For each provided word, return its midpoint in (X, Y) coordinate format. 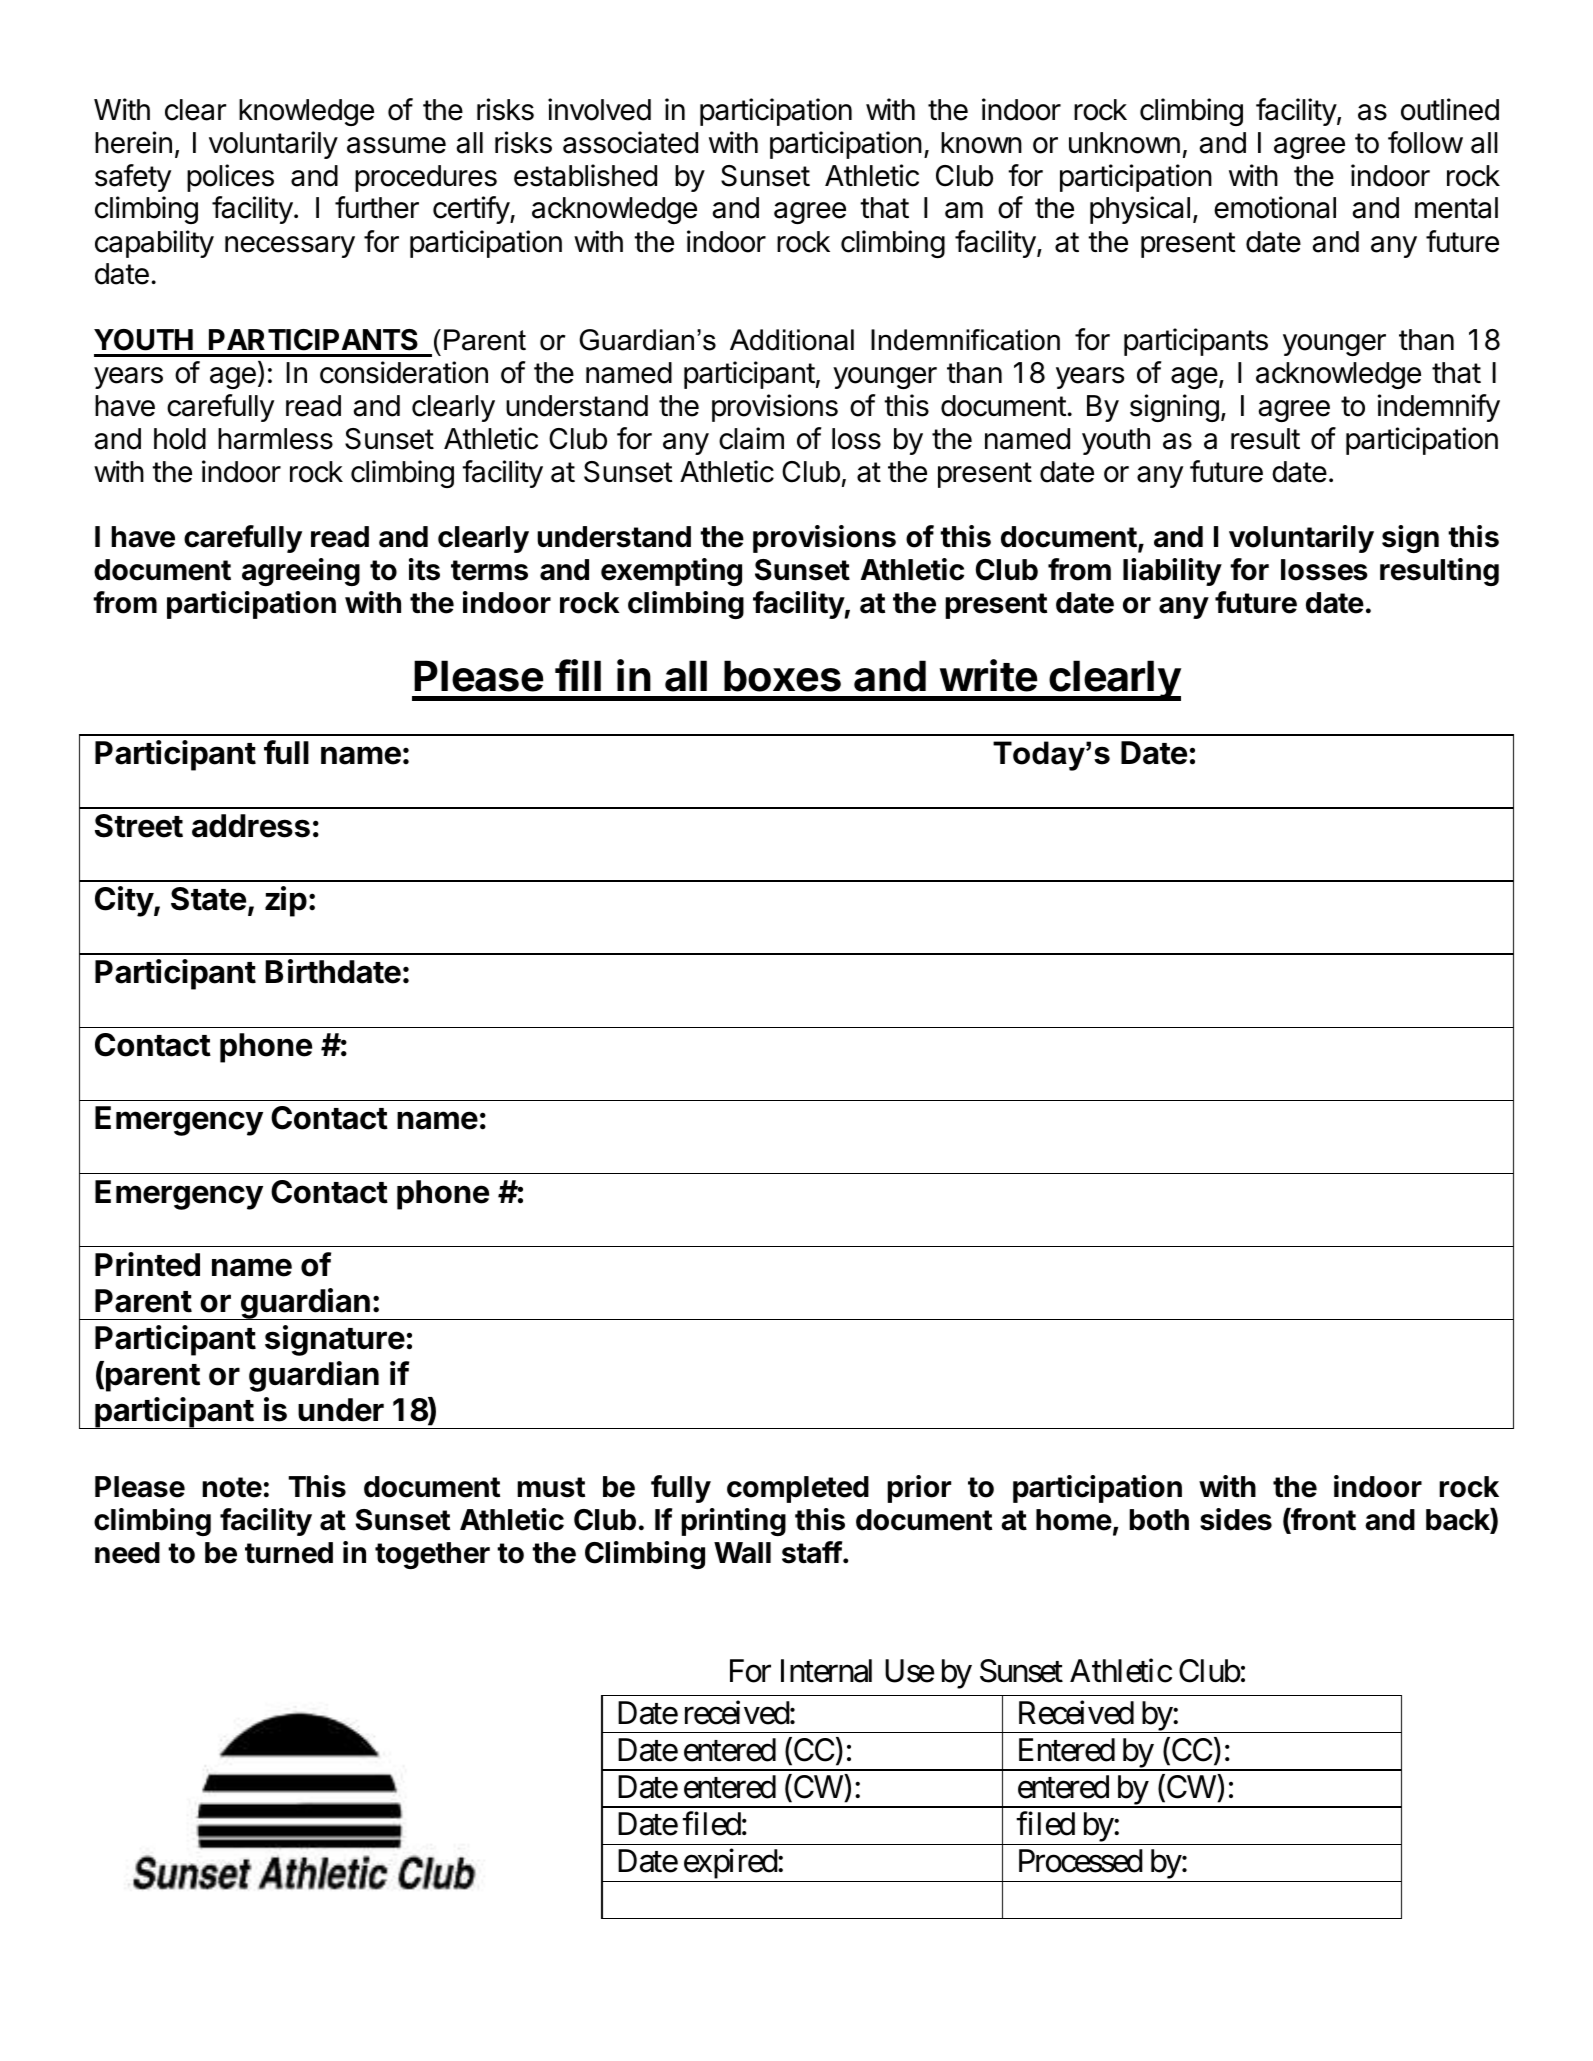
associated (630, 142)
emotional (1275, 207)
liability (1172, 572)
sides (1236, 1519)
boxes (782, 676)
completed (798, 1489)
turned (289, 1553)
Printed (147, 1264)
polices (230, 178)
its (424, 569)
